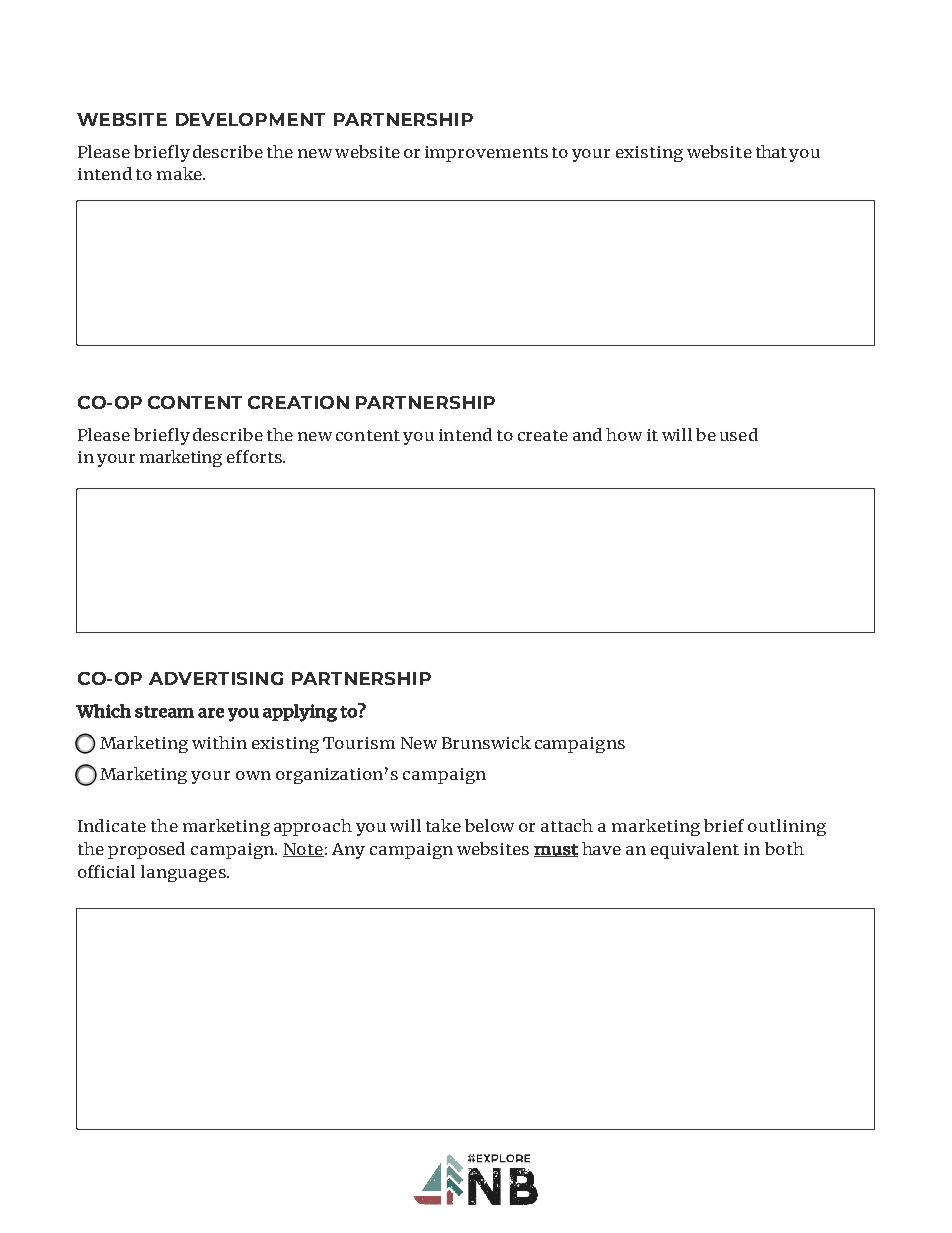 The width and height of the page is (952, 1233). Describe the element at coordinates (486, 742) in the page. I see `Brunswick` at that location.
